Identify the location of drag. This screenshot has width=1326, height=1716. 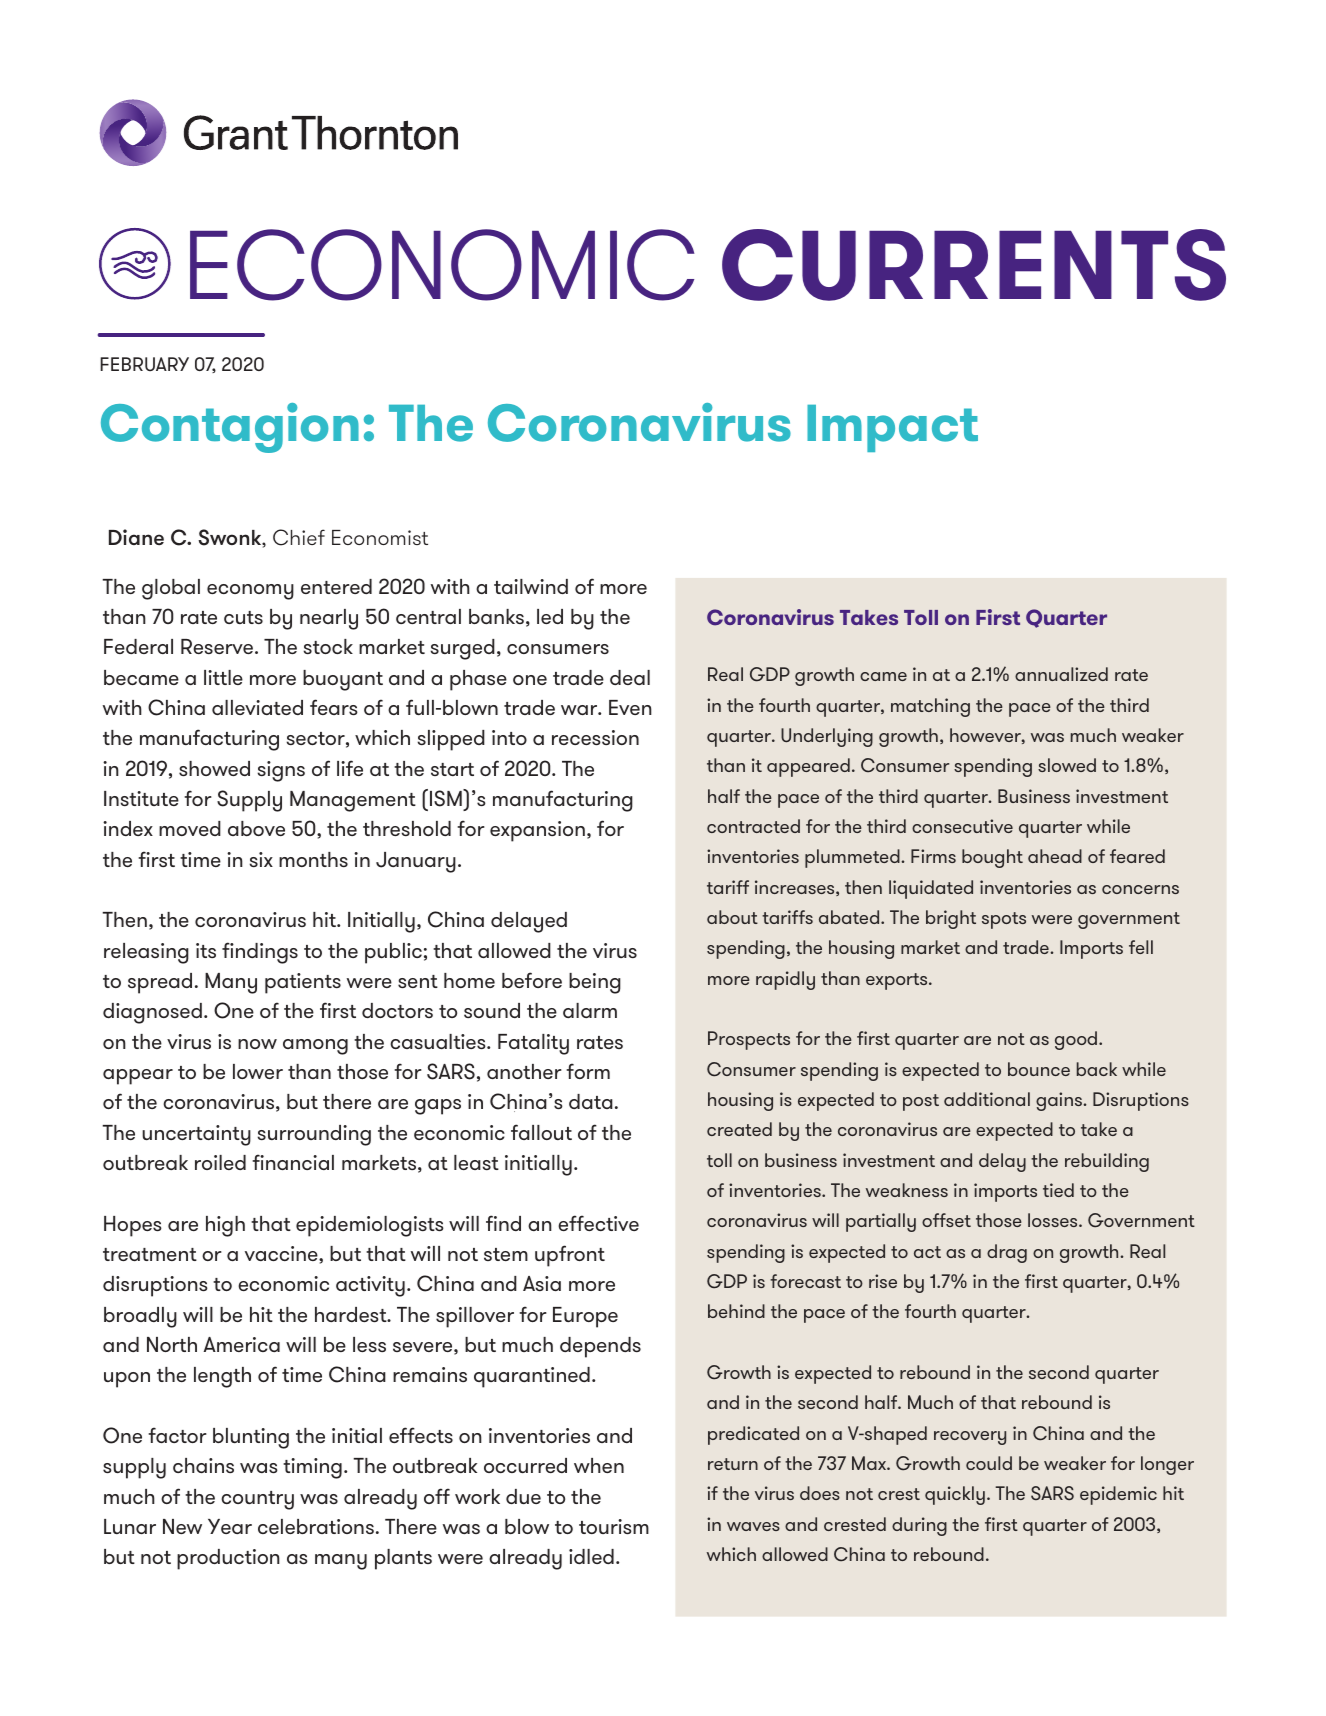
(1007, 1253).
